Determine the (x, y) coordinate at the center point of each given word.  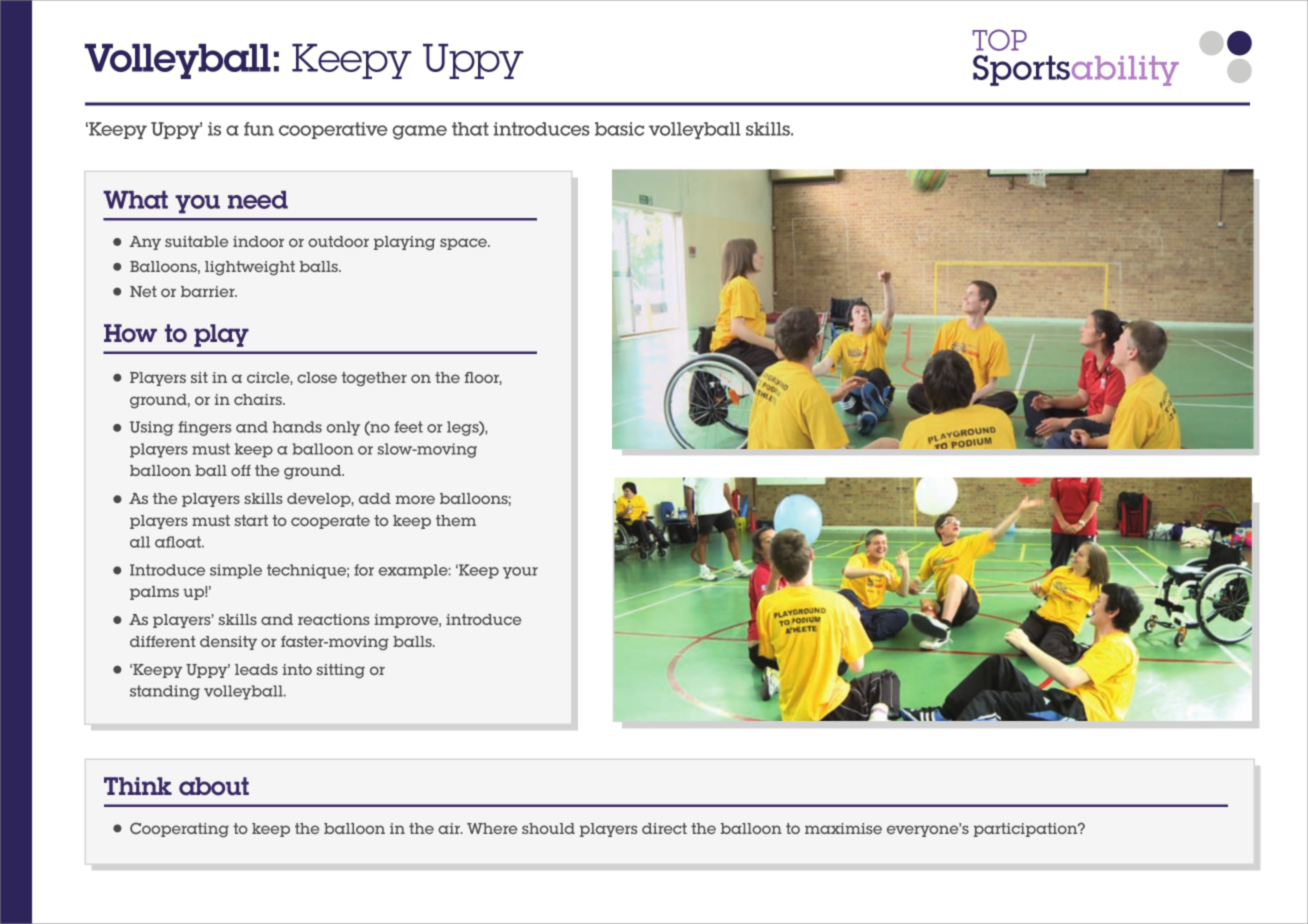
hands (297, 427)
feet (408, 427)
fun (259, 129)
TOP (999, 40)
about (214, 786)
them (456, 520)
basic (619, 129)
